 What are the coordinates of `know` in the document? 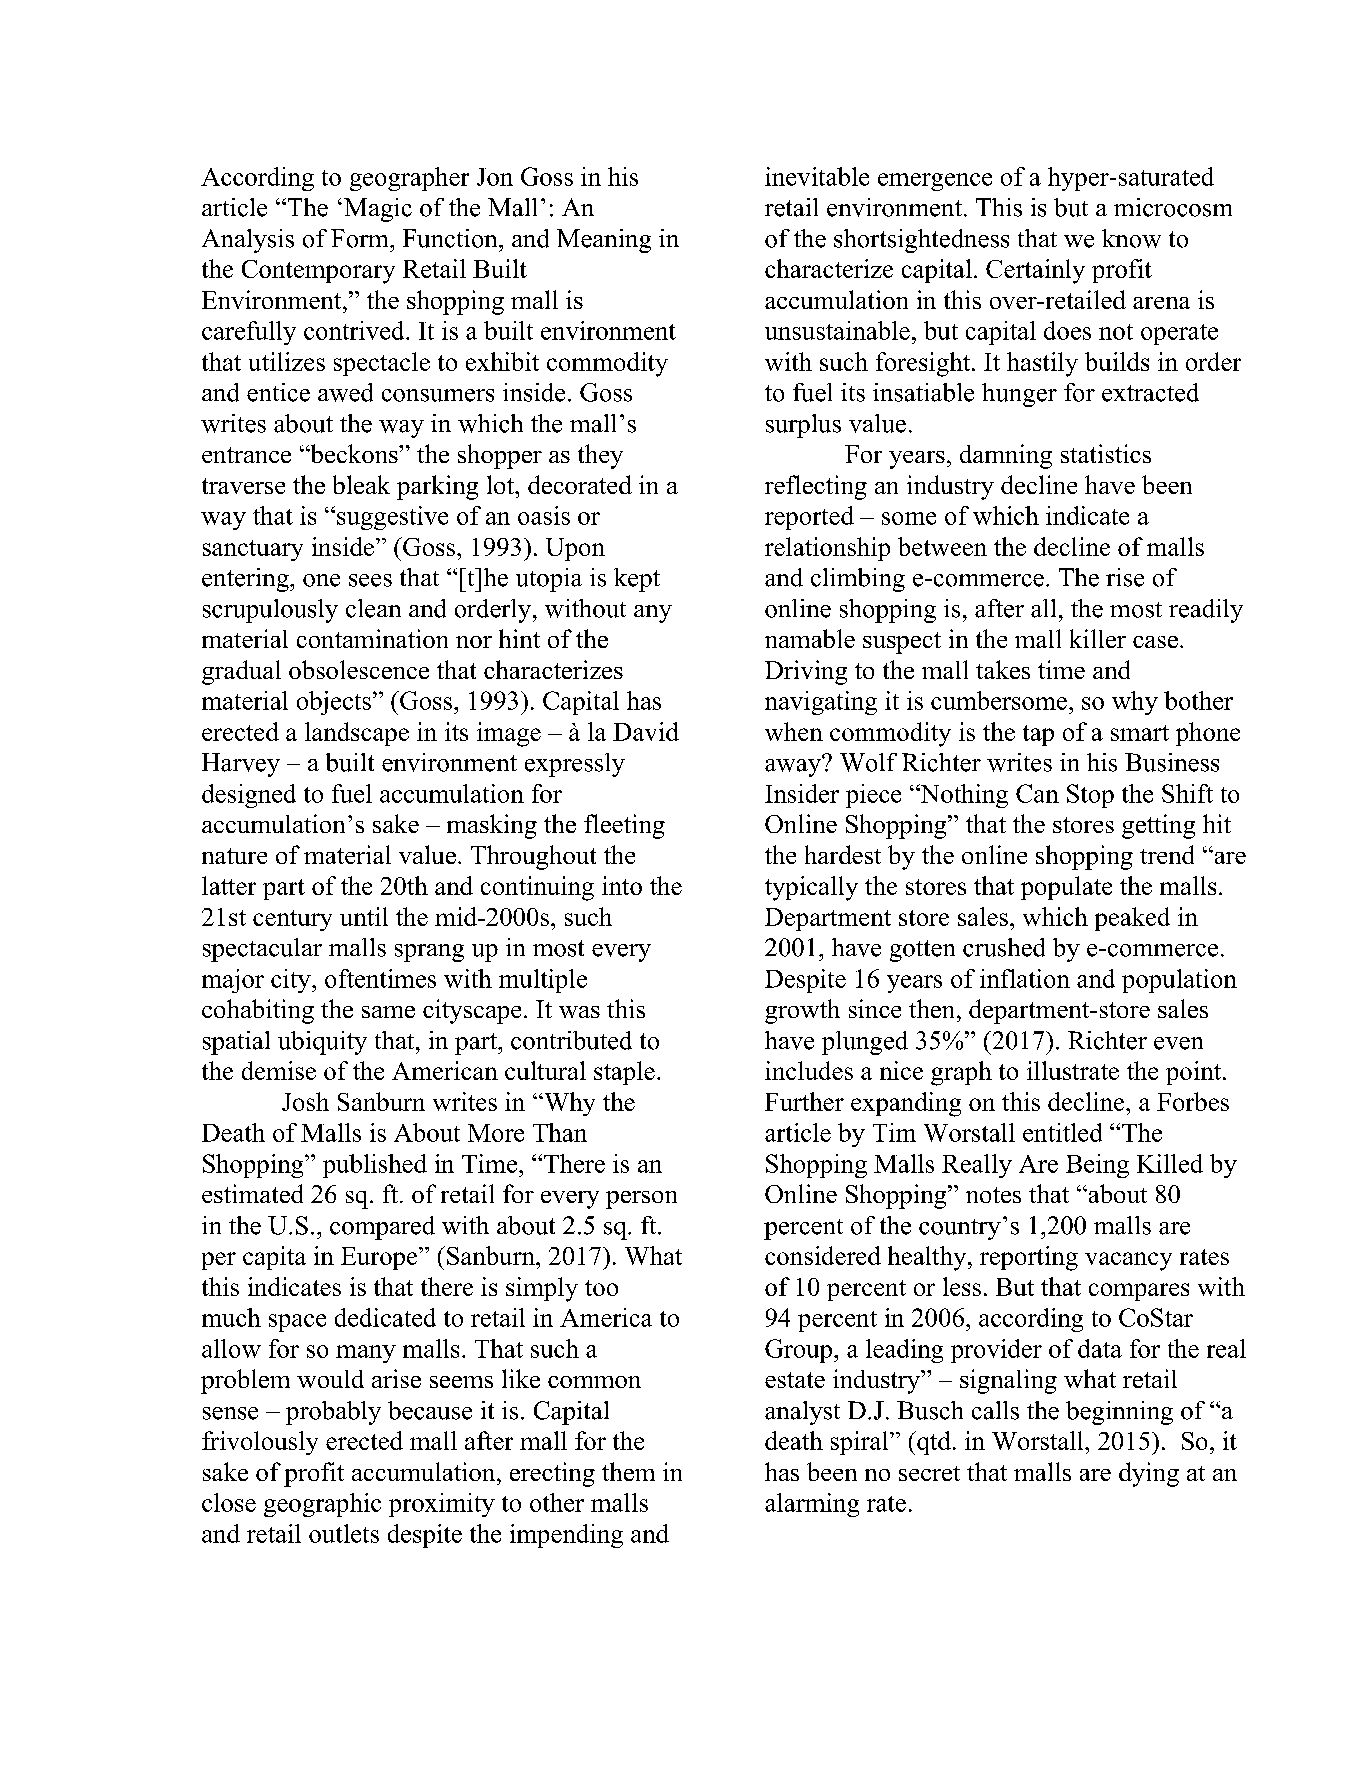 It's located at (1131, 238).
